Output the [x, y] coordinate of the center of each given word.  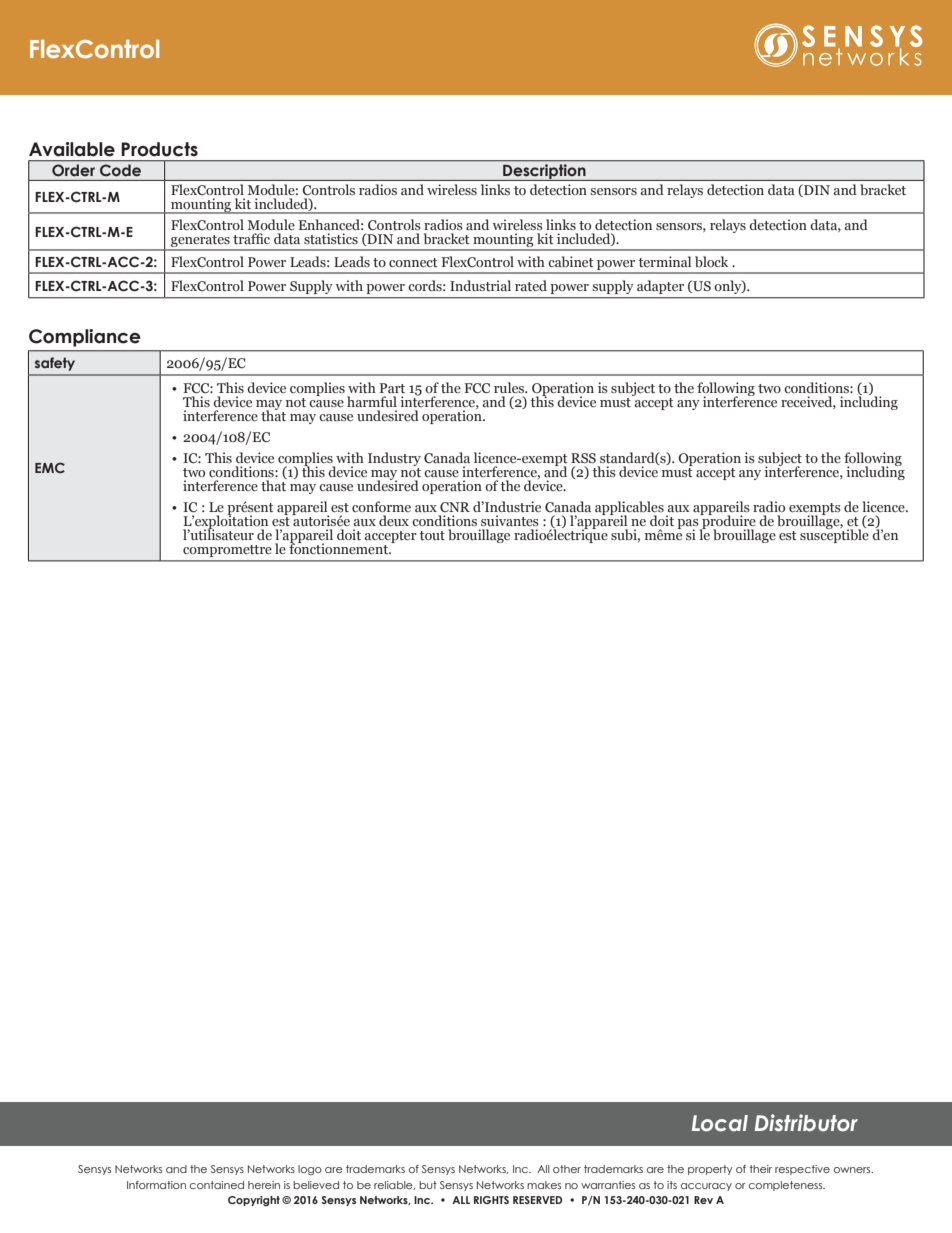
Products [159, 149]
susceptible [834, 535]
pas [689, 525]
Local [720, 1123]
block [711, 261]
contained [217, 1185]
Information [156, 1185]
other [567, 1169]
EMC [50, 467]
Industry [394, 459]
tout [432, 535]
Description [544, 172]
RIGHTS [491, 1200]
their [761, 1169]
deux [394, 520]
